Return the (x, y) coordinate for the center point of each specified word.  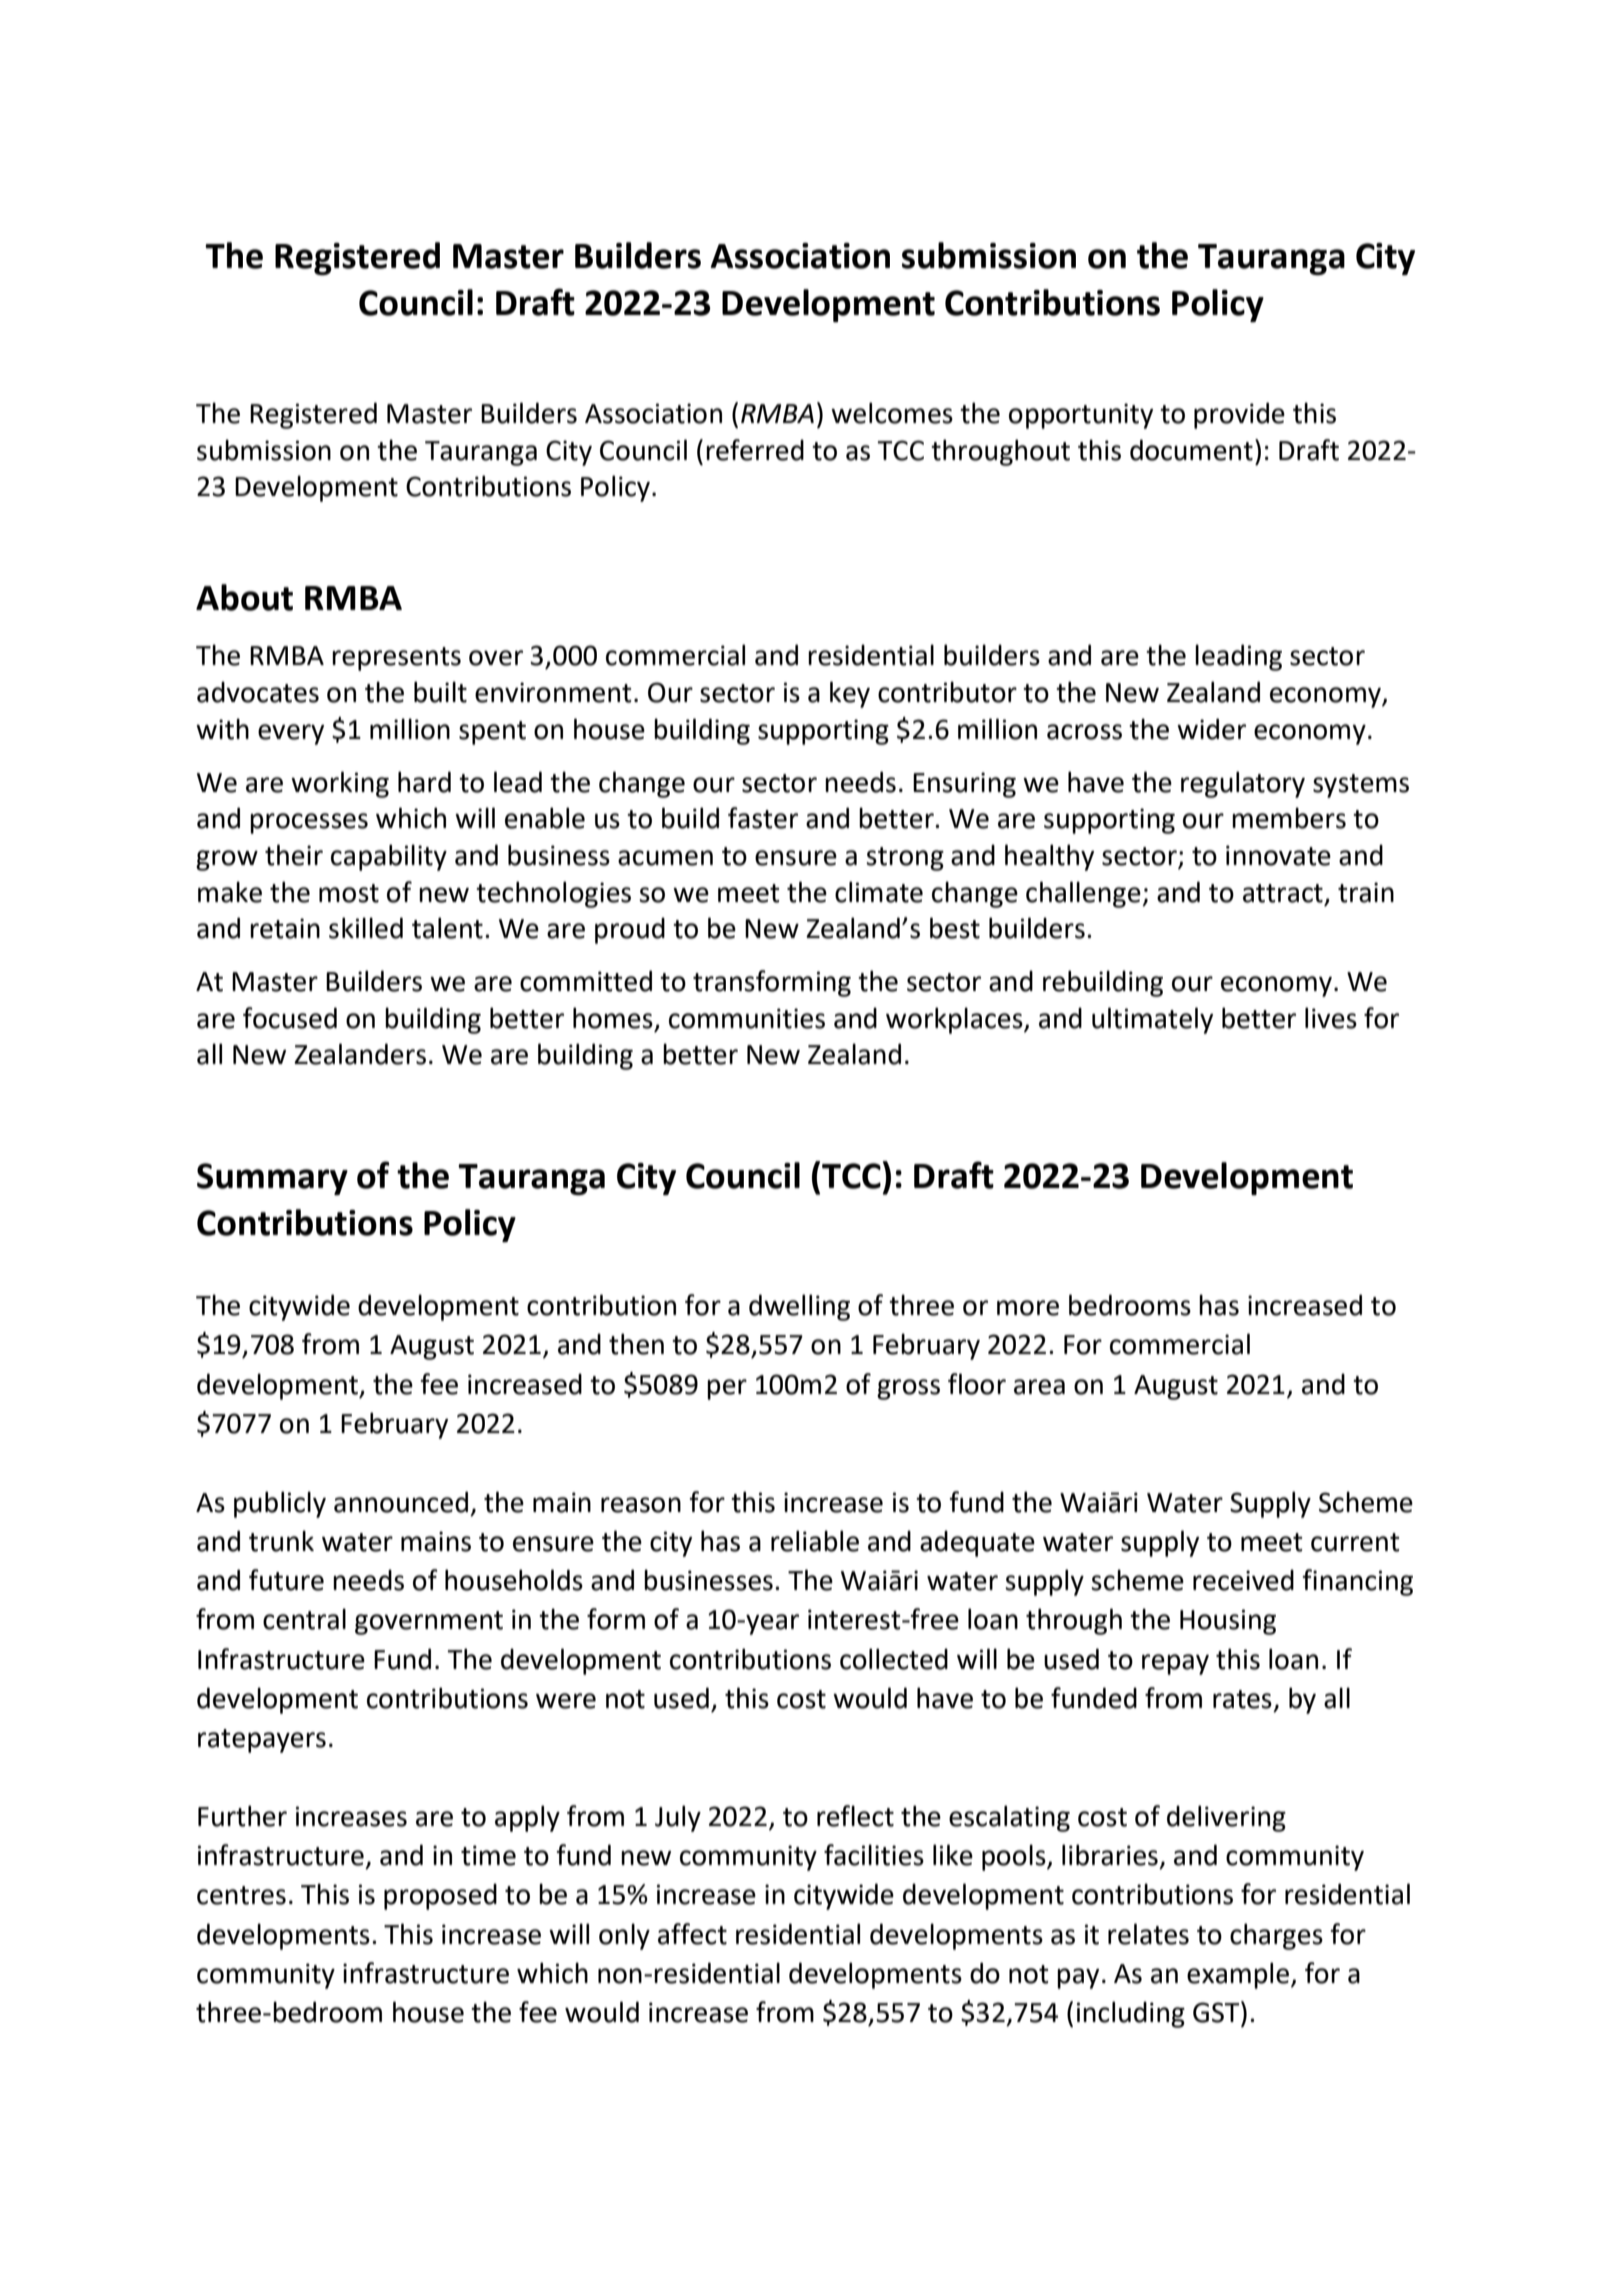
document (1191, 450)
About (244, 597)
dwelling (799, 1307)
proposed (440, 1896)
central (304, 1619)
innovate (1278, 855)
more (1028, 1308)
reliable (815, 1541)
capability (389, 857)
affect (692, 1934)
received (1243, 1580)
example (1239, 1975)
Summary (272, 1179)
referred (755, 450)
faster (763, 818)
